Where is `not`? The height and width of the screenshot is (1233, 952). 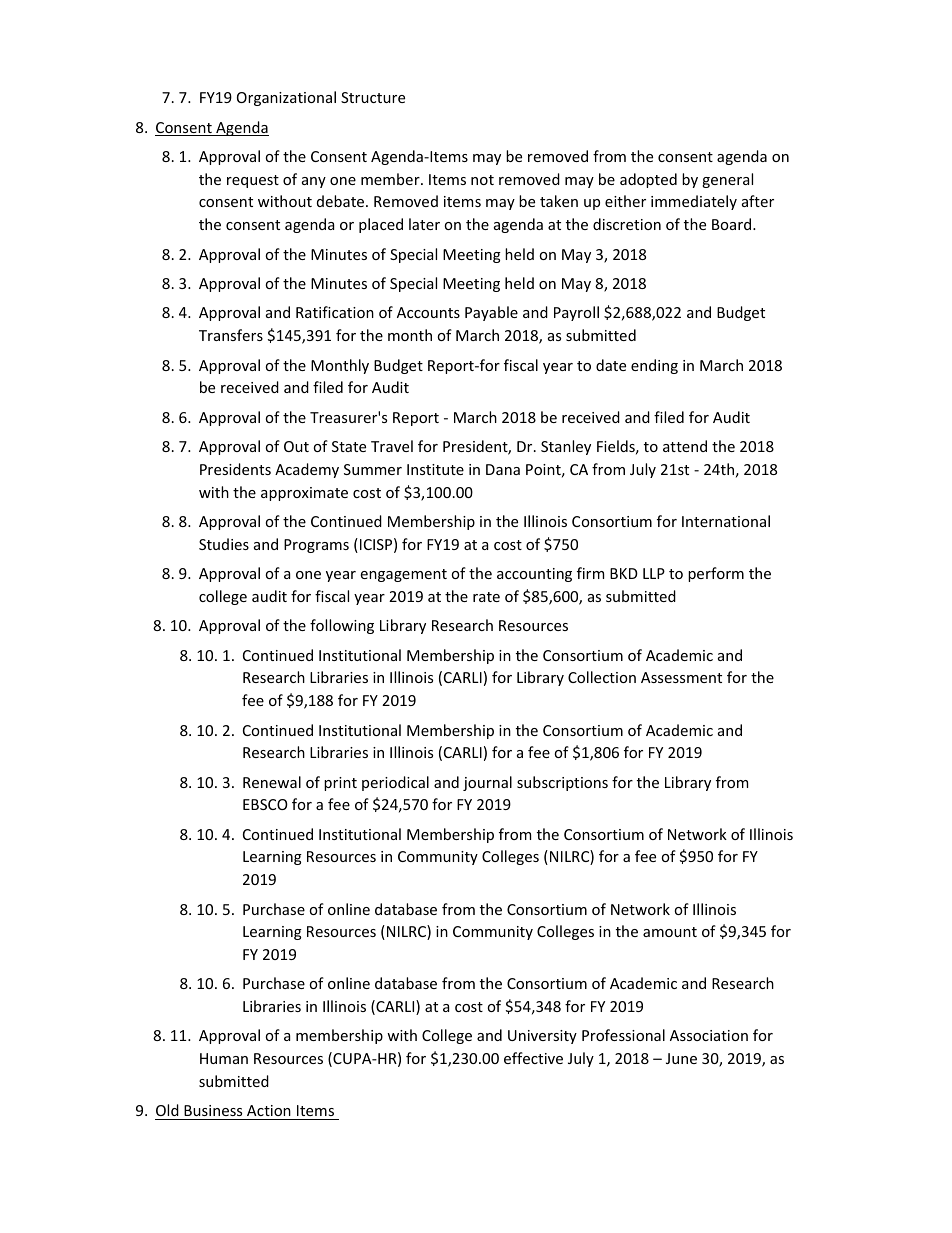
not is located at coordinates (482, 180).
